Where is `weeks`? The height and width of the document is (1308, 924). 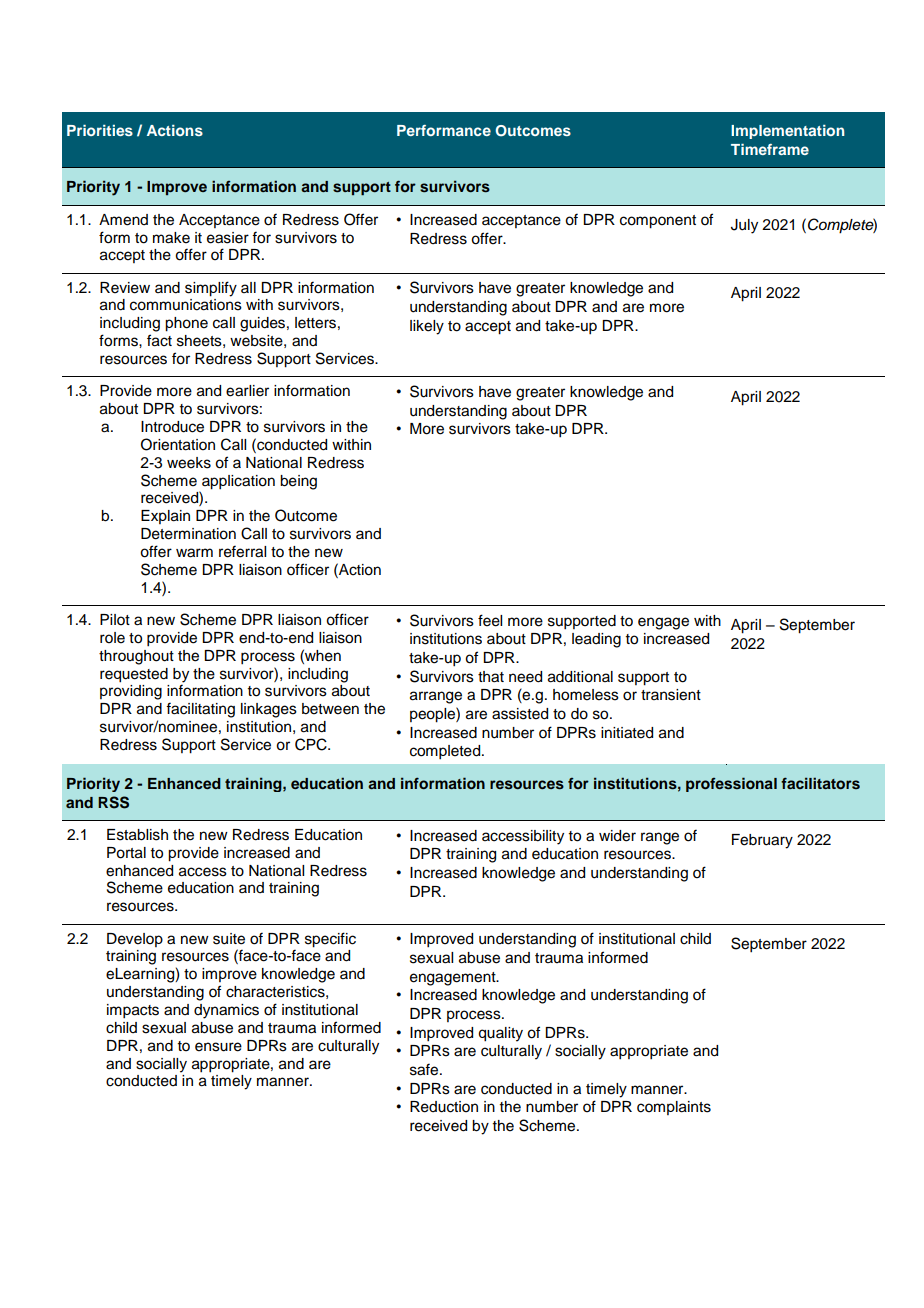 weeks is located at coordinates (189, 463).
